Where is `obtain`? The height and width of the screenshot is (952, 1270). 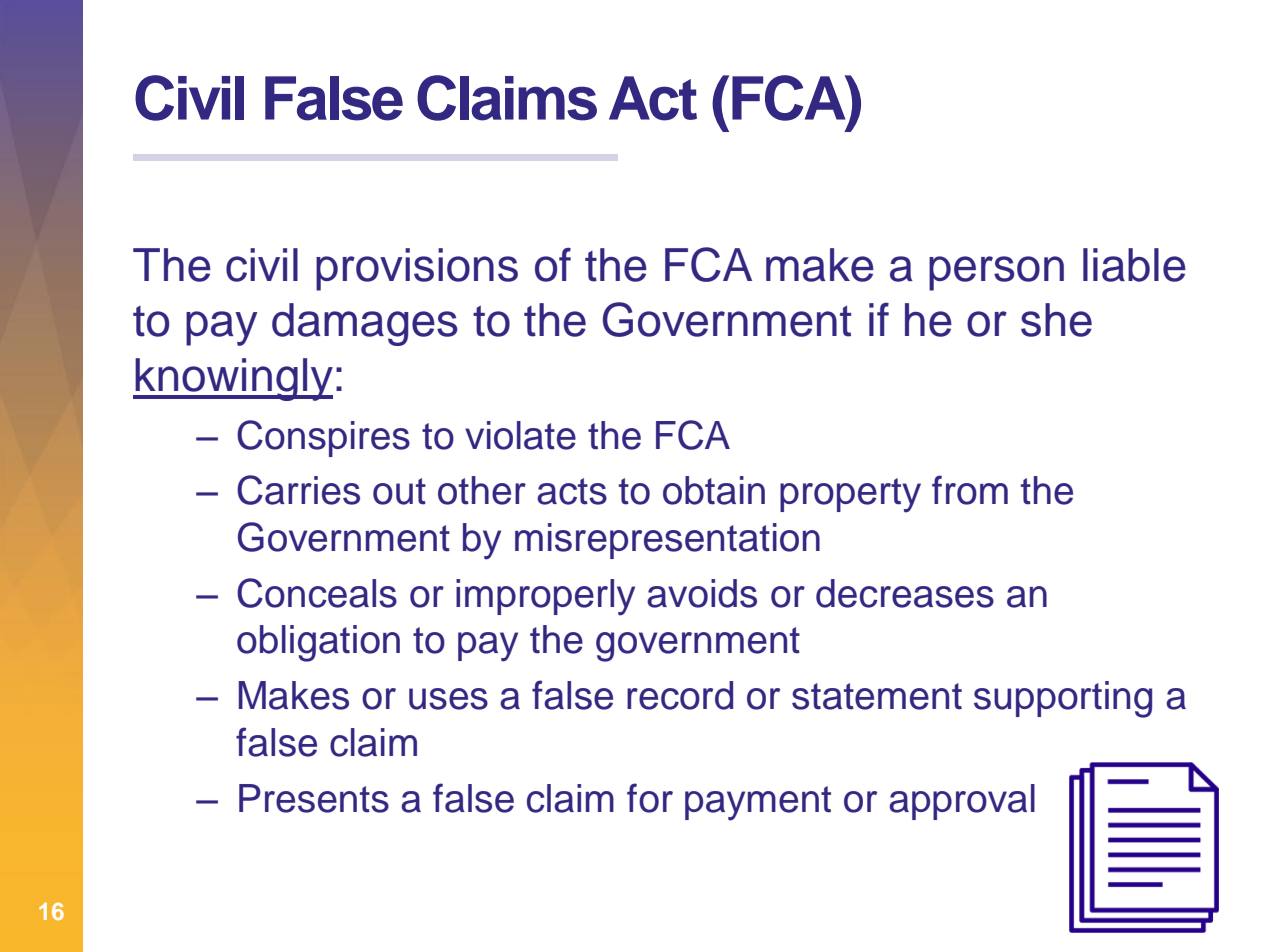 obtain is located at coordinates (714, 490).
